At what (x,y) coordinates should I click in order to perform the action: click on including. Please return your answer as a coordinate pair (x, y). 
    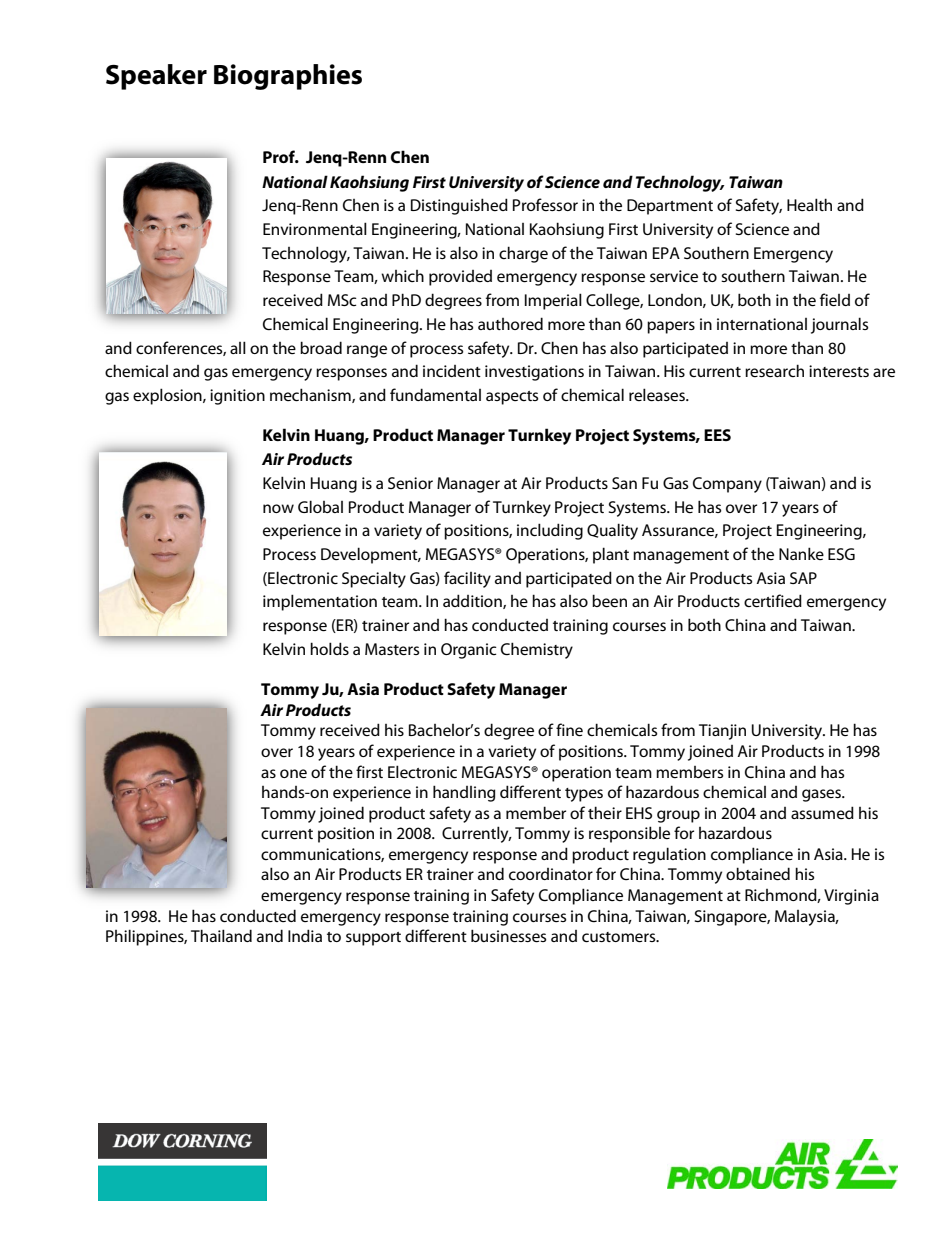
    Looking at the image, I should click on (550, 531).
